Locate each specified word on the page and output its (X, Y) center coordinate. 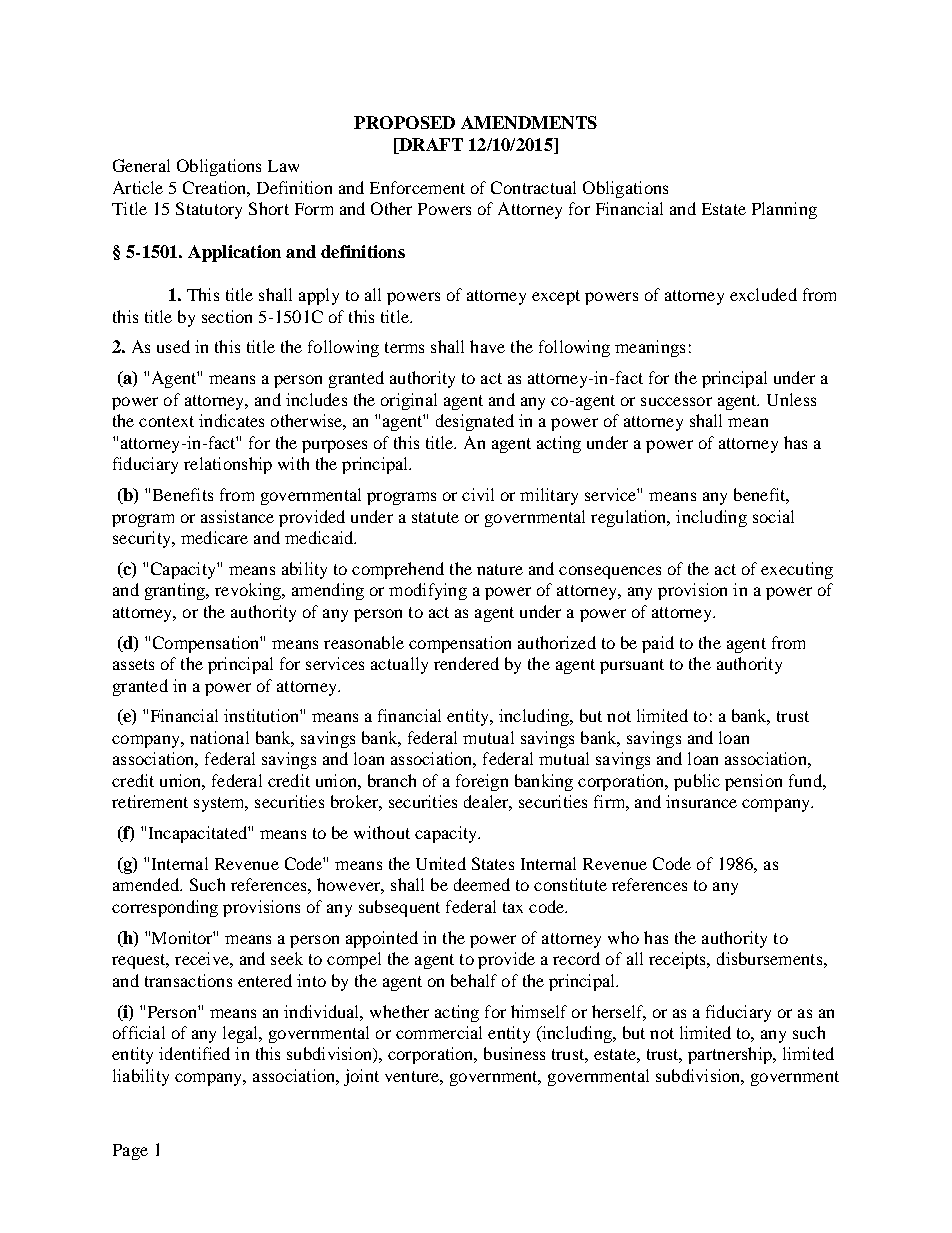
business (514, 1053)
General (141, 165)
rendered (466, 663)
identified (194, 1053)
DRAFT (430, 144)
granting (176, 591)
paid (658, 644)
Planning (784, 210)
